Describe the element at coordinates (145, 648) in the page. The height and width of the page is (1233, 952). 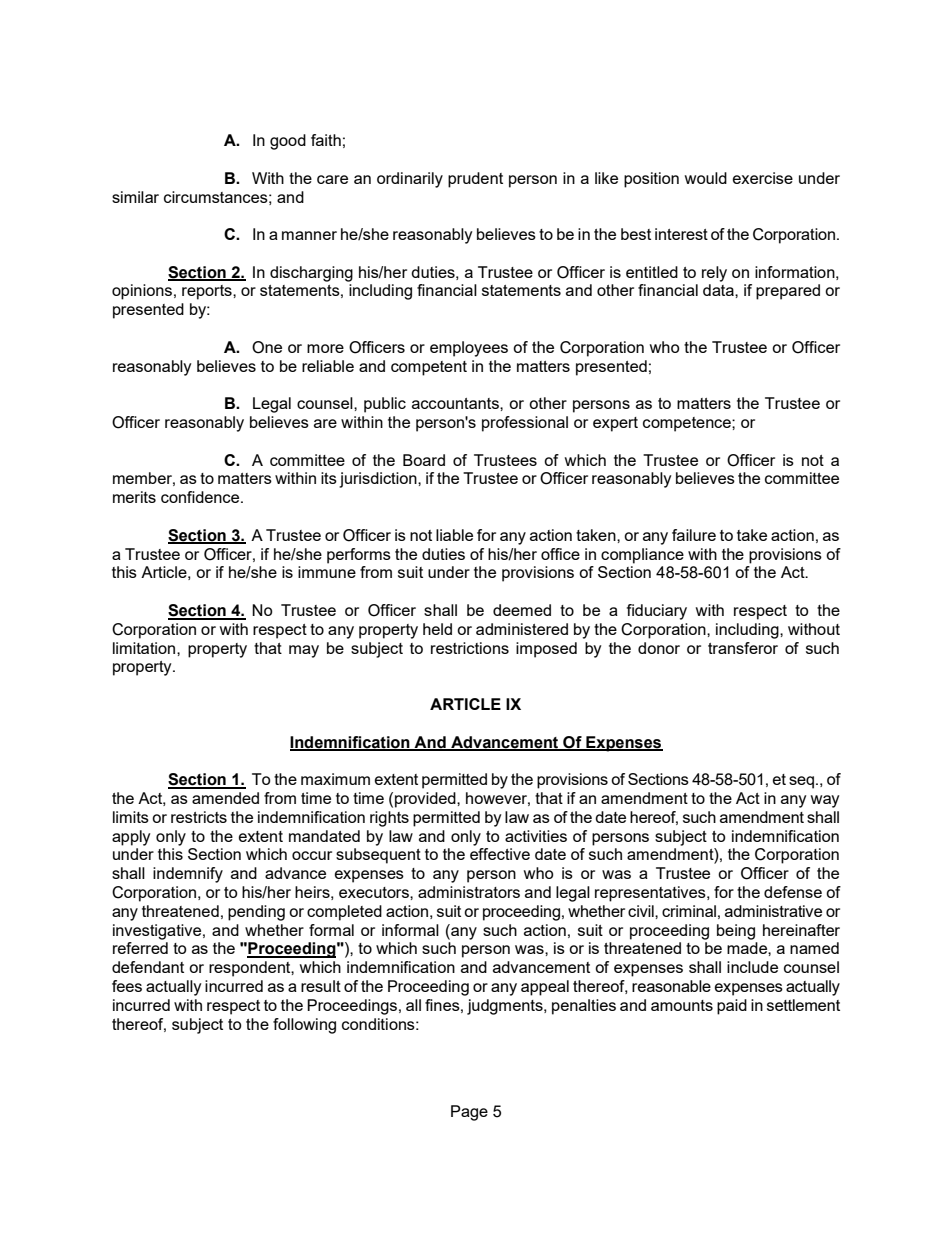
I see `limitation` at that location.
